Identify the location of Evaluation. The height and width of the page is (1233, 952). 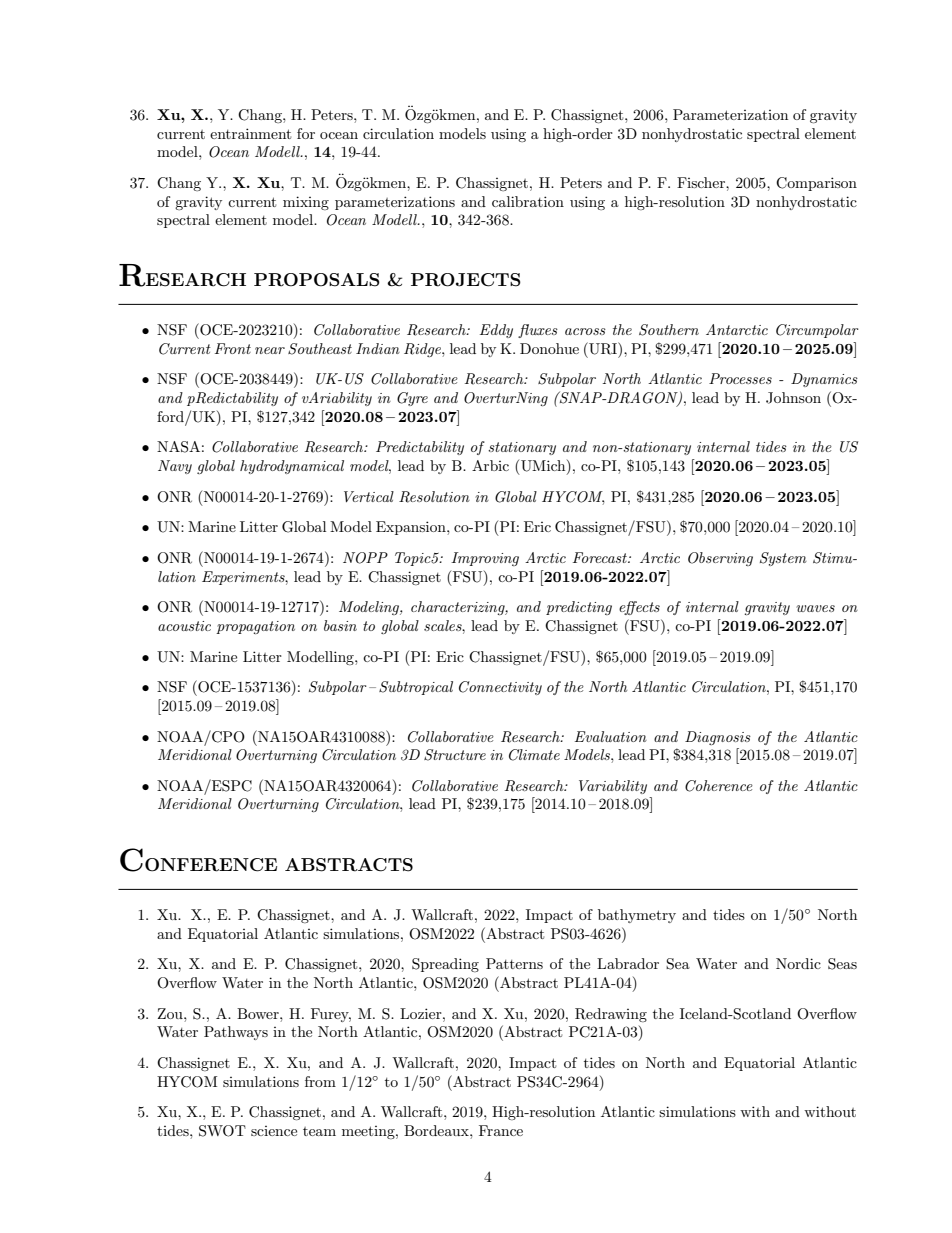
(611, 736).
